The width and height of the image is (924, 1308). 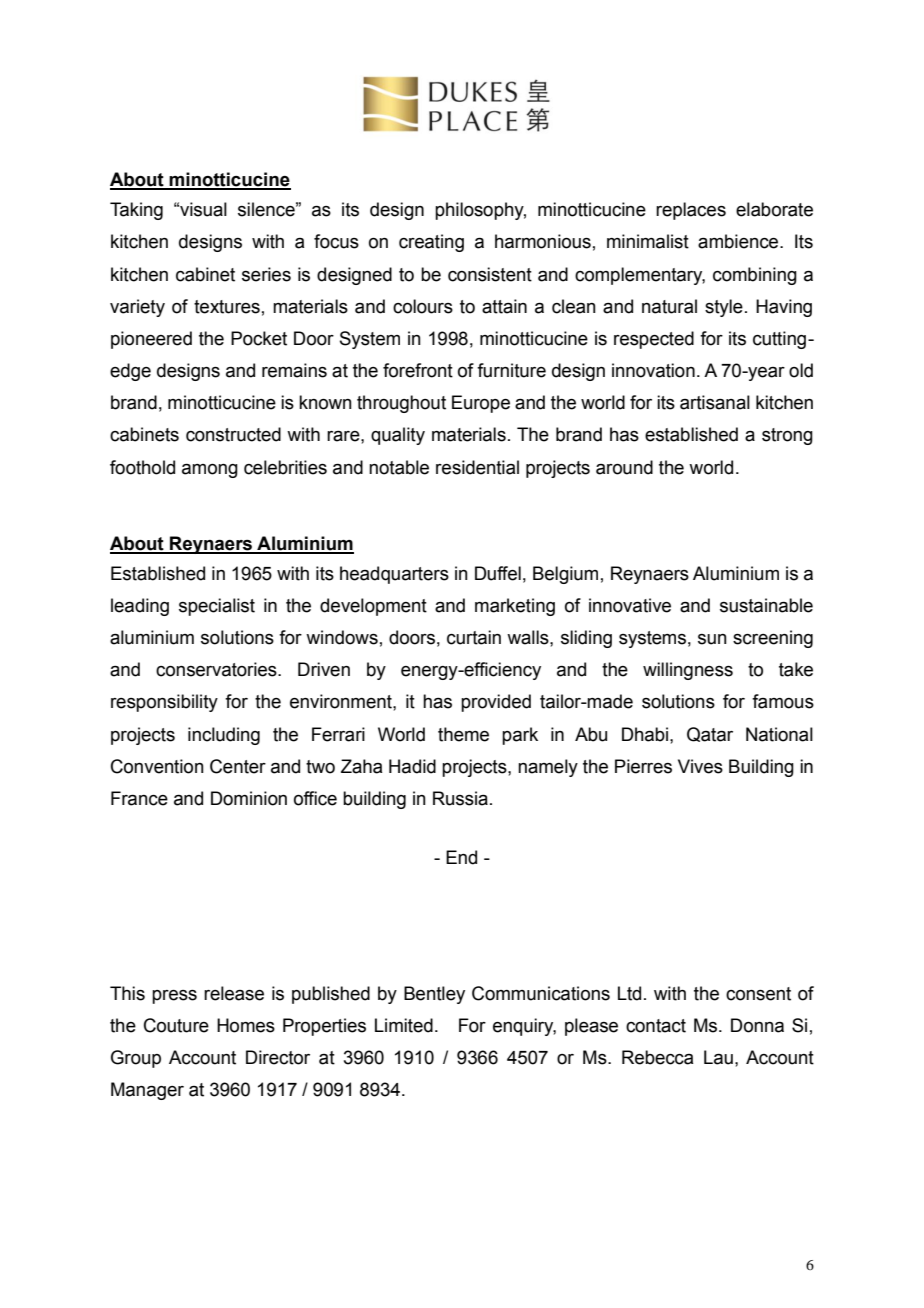 What do you see at coordinates (136, 211) in the image?
I see `Taking` at bounding box center [136, 211].
